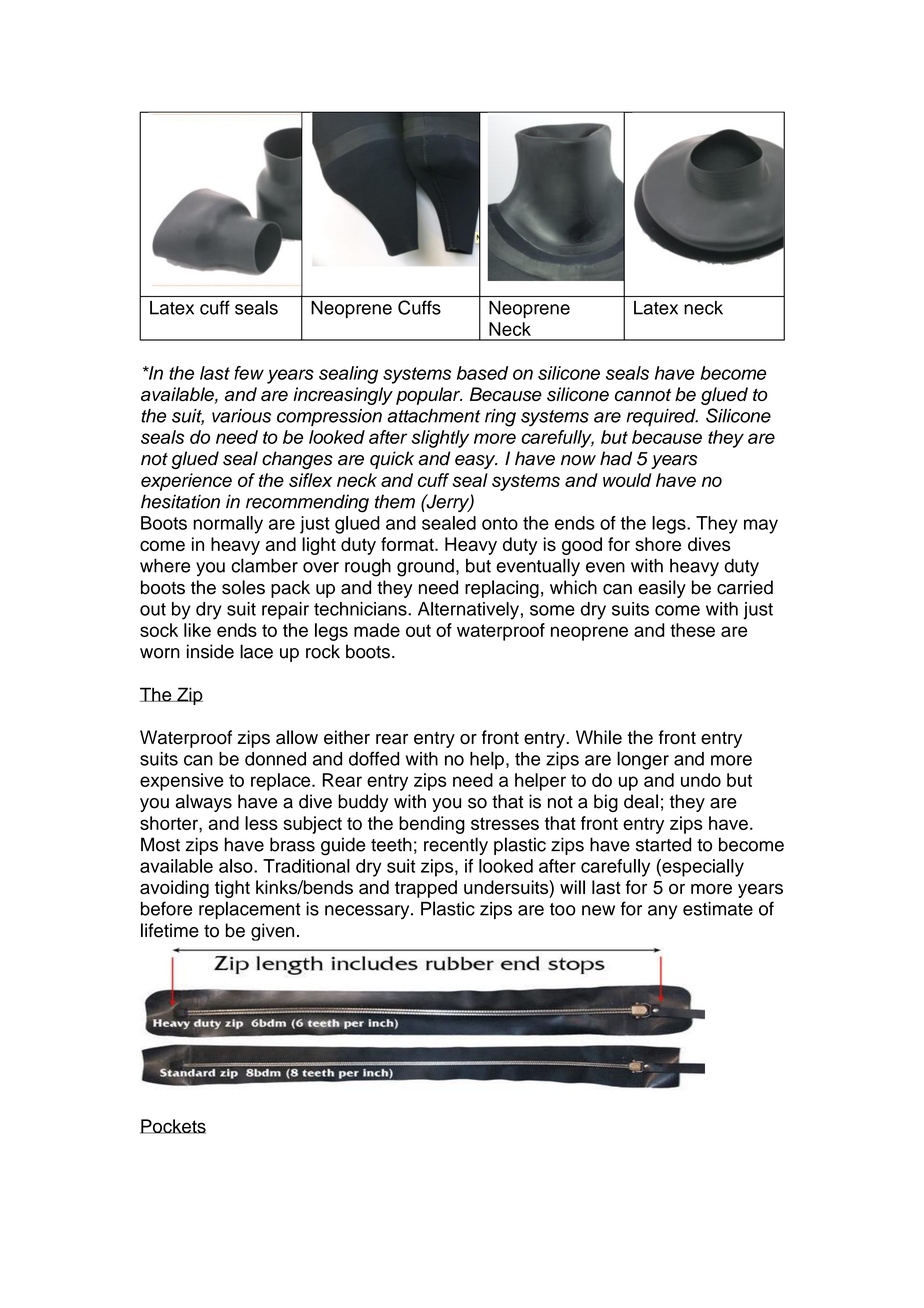  Describe the element at coordinates (426, 889) in the image. I see `trapped` at that location.
